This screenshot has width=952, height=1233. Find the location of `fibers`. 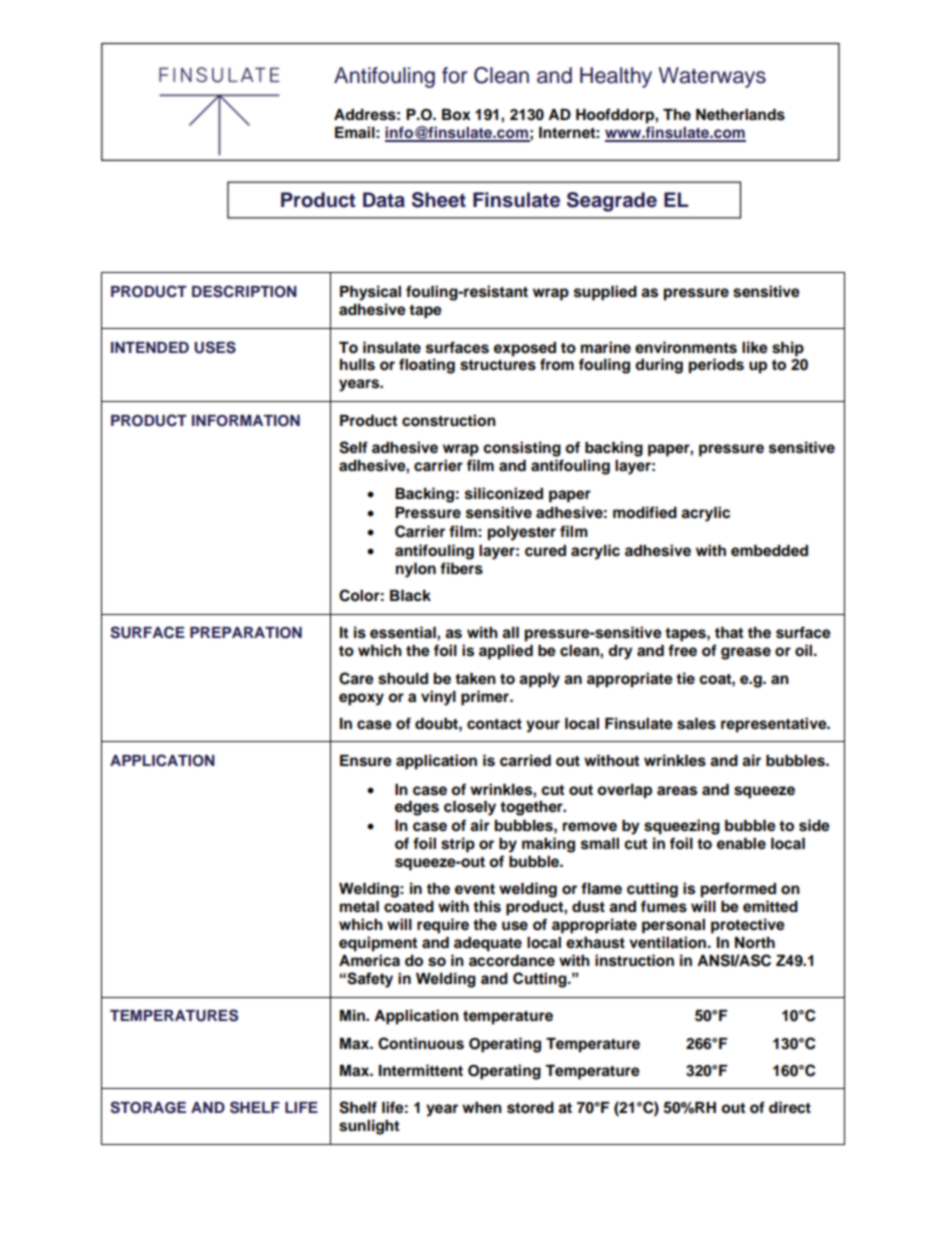

fibers is located at coordinates (461, 568).
